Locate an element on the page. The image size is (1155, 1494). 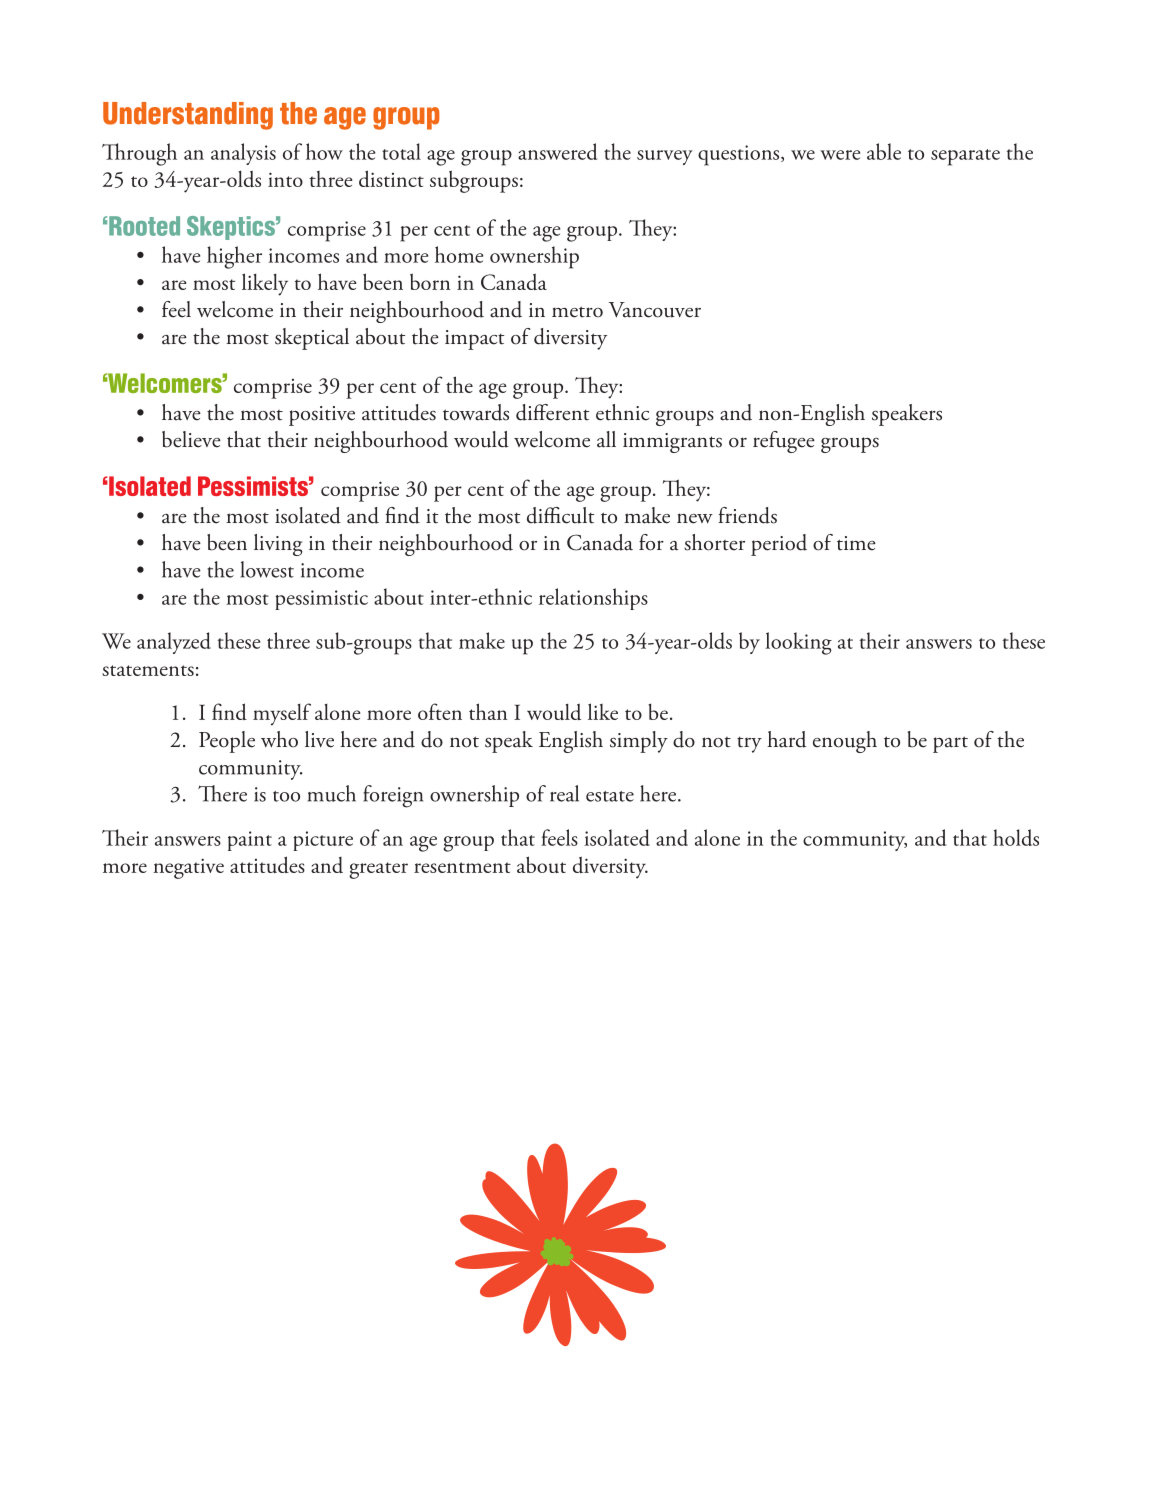
survey is located at coordinates (665, 157).
